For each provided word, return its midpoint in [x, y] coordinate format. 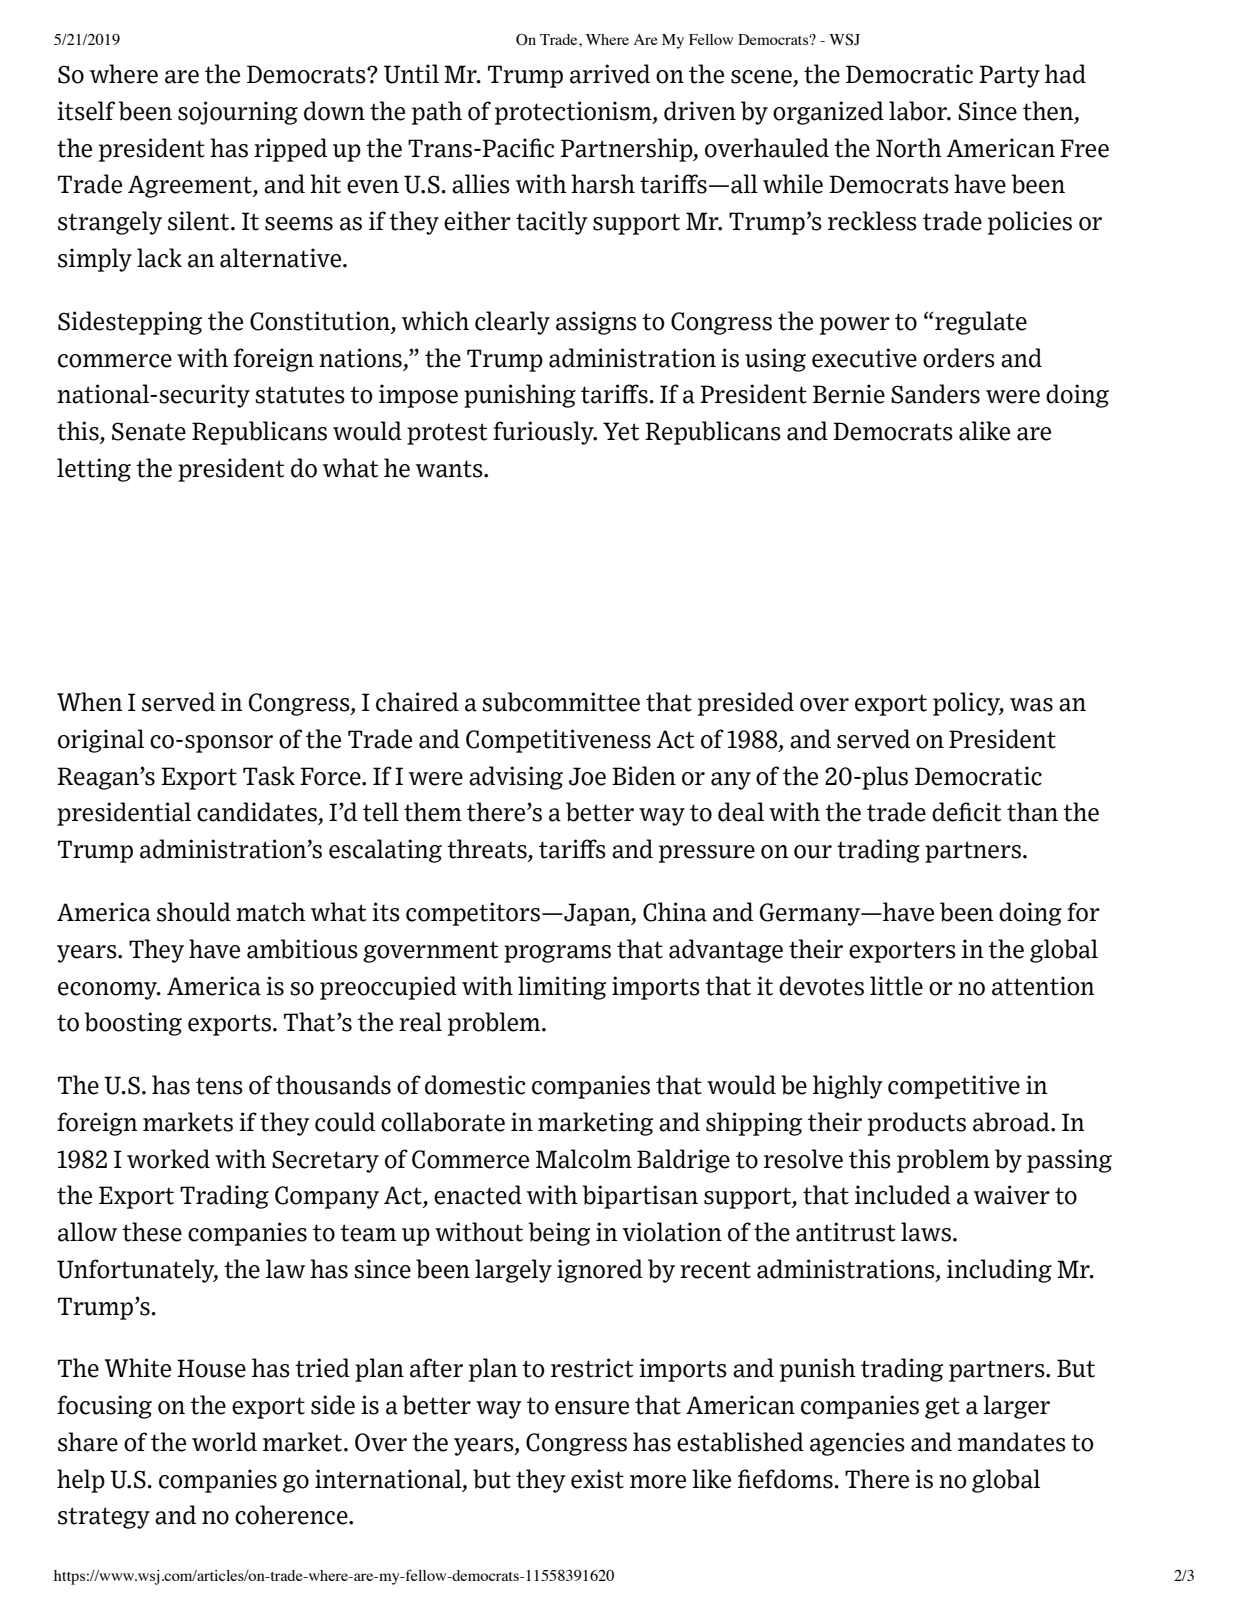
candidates [257, 812]
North [909, 148]
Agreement [191, 186]
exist [597, 1479]
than [1032, 812]
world [224, 1442]
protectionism [574, 113]
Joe [587, 776]
